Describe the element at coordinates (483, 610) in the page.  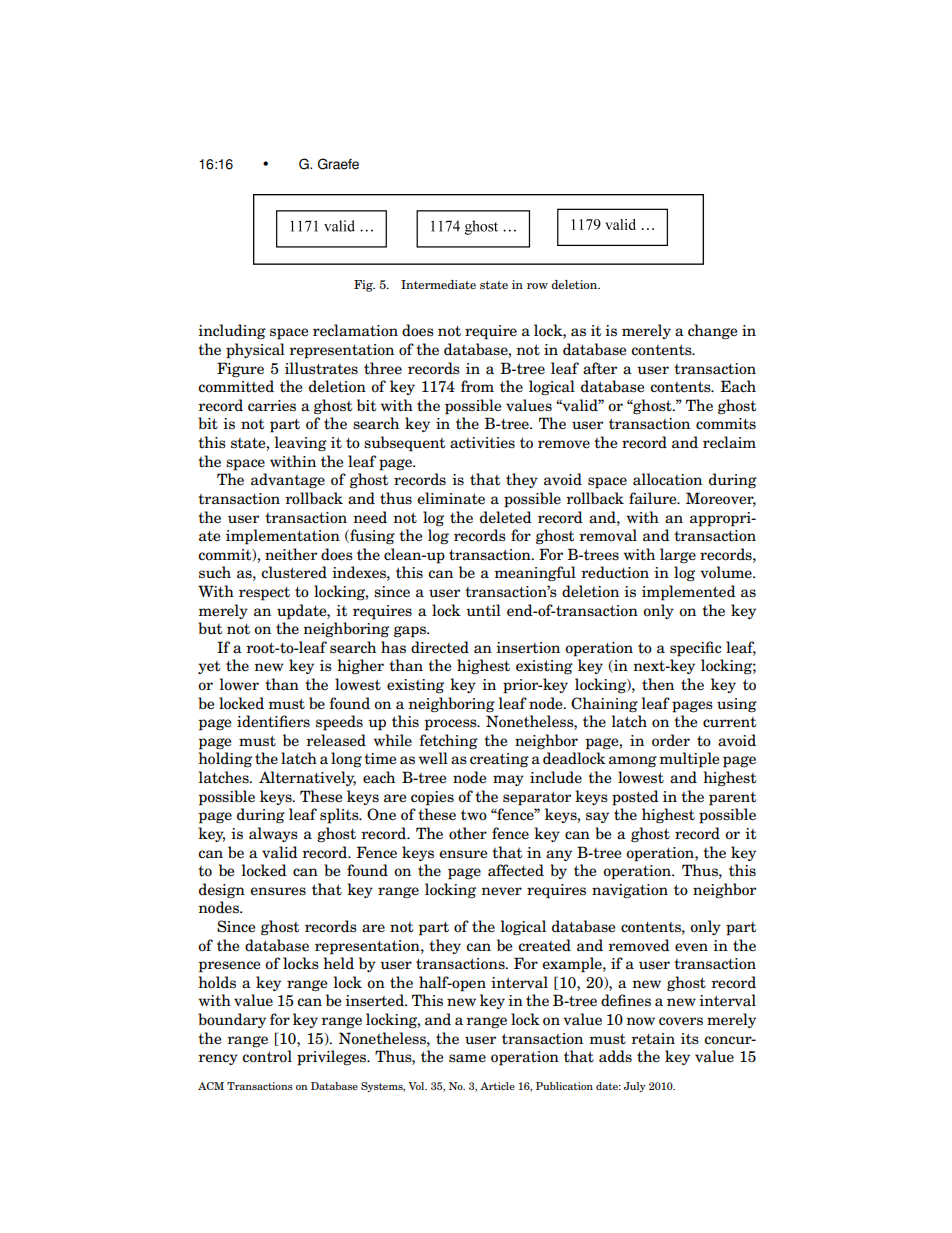
I see `until` at that location.
